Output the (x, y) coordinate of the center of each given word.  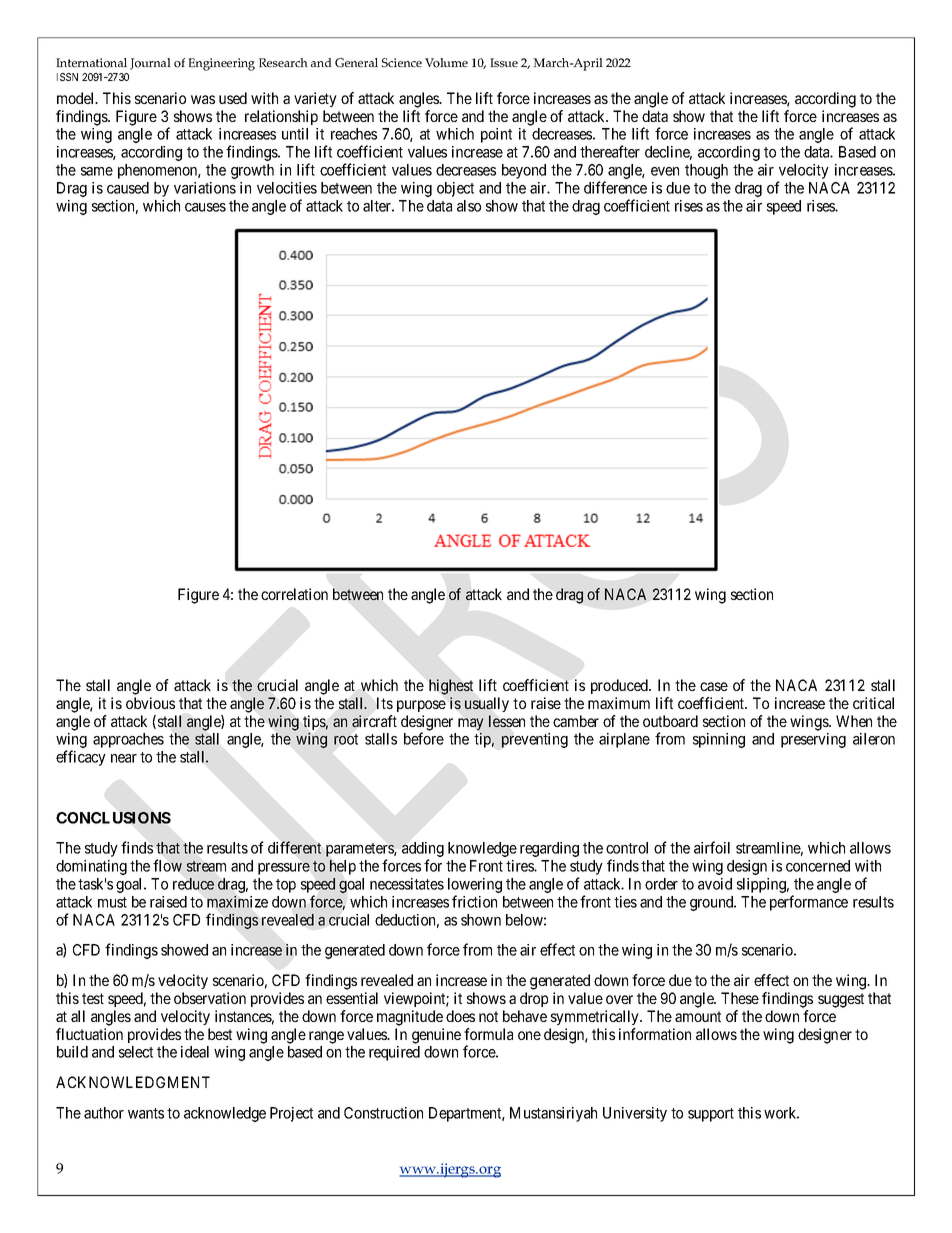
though (706, 171)
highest (451, 687)
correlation (294, 594)
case (714, 686)
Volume (446, 63)
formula (488, 1034)
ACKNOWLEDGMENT (133, 1082)
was (203, 99)
